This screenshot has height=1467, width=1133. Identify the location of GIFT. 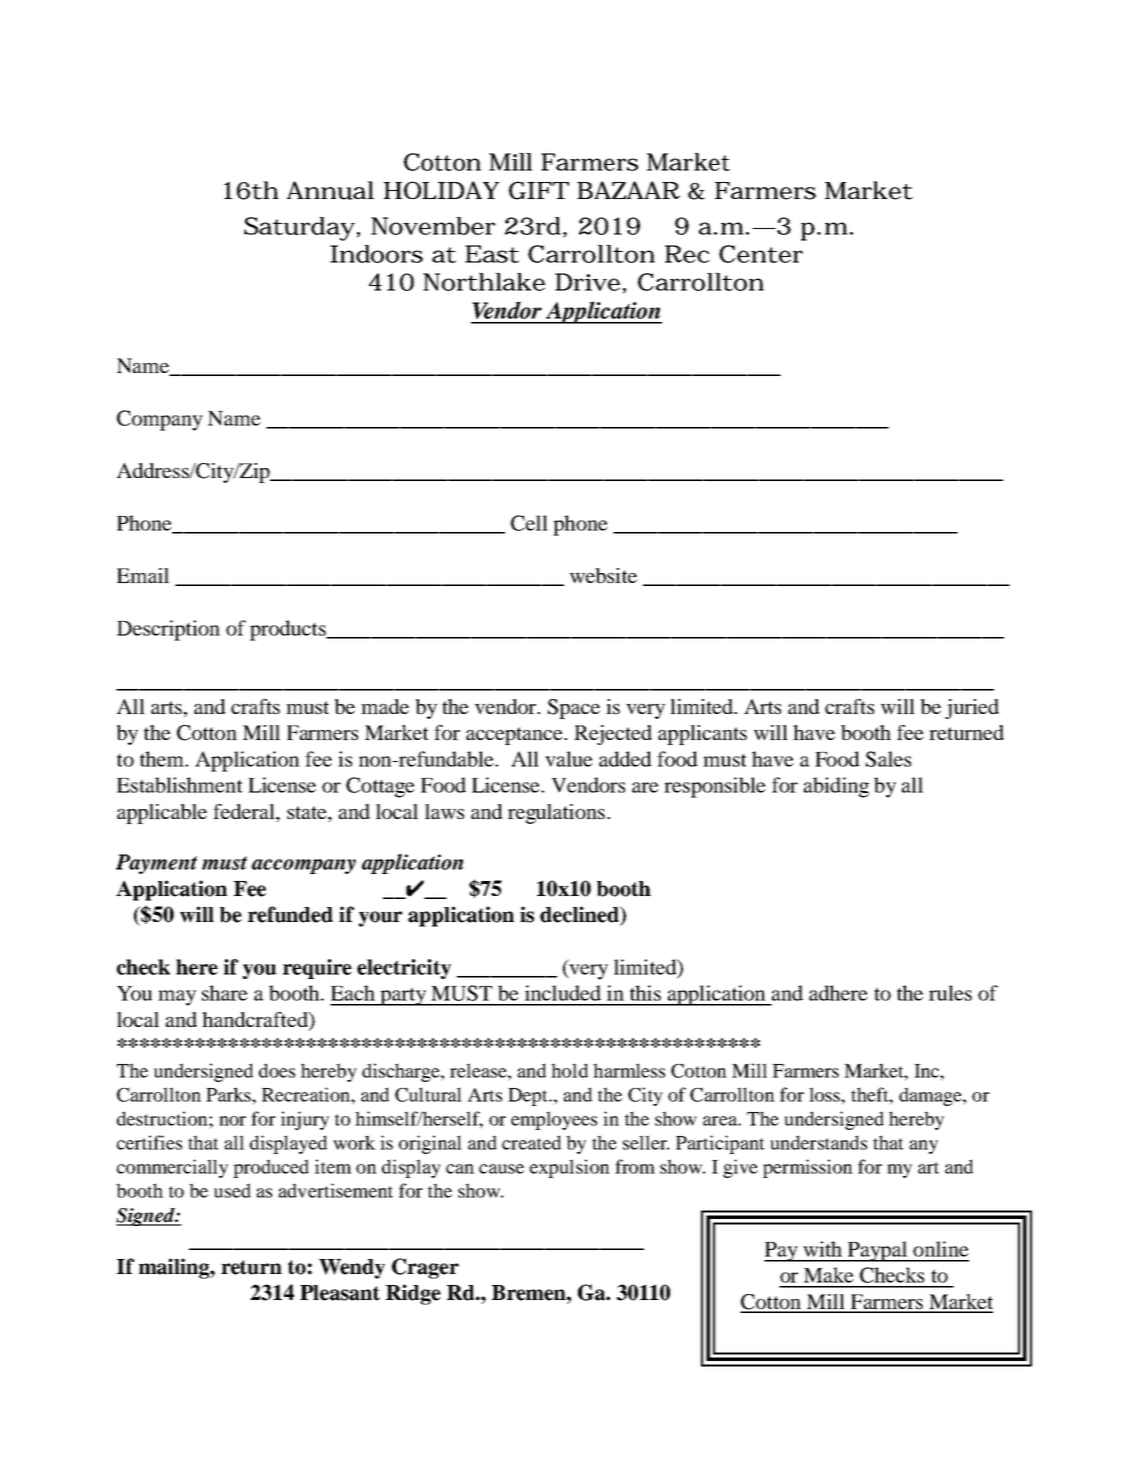
(539, 190).
